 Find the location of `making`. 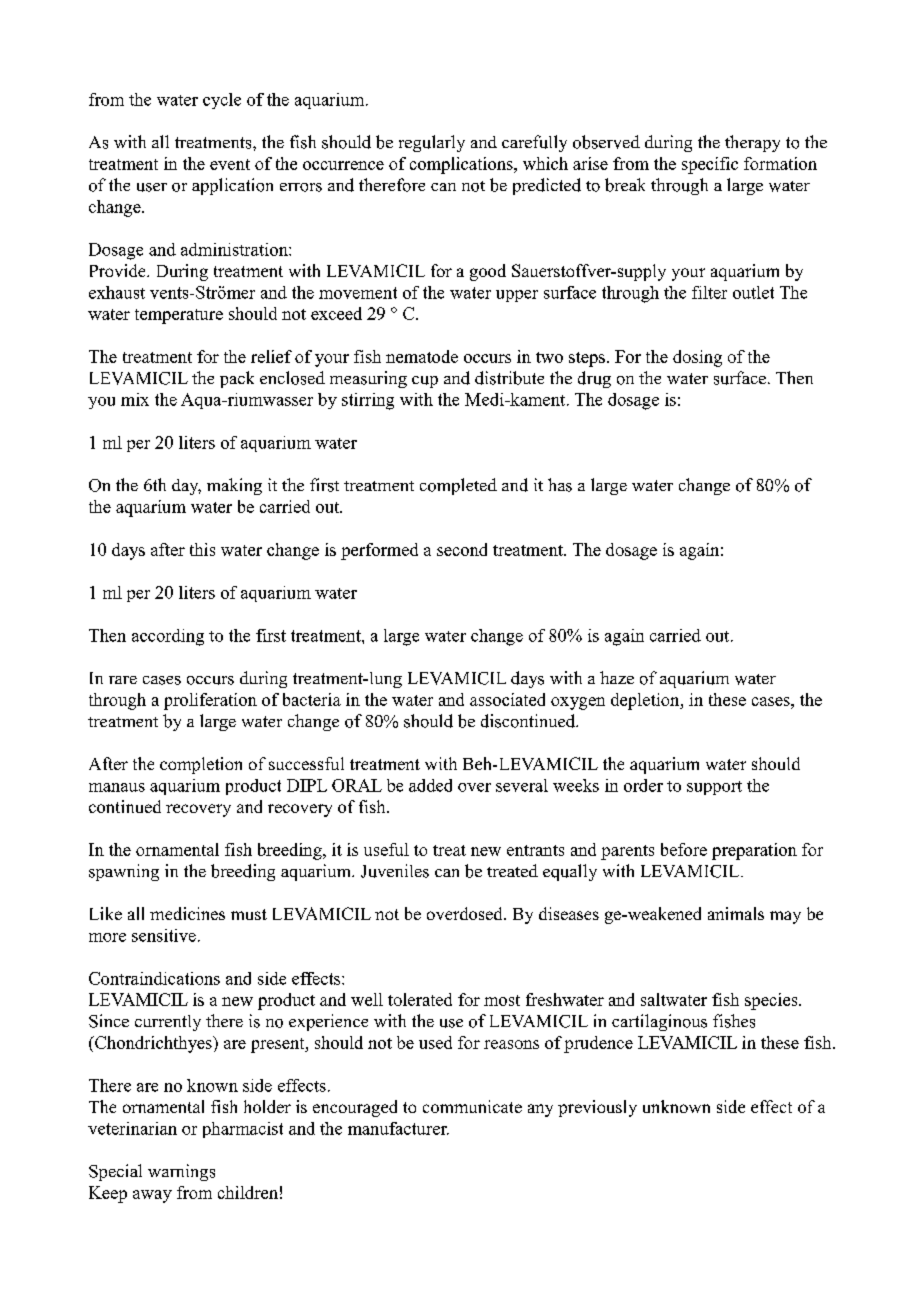

making is located at coordinates (234, 486).
